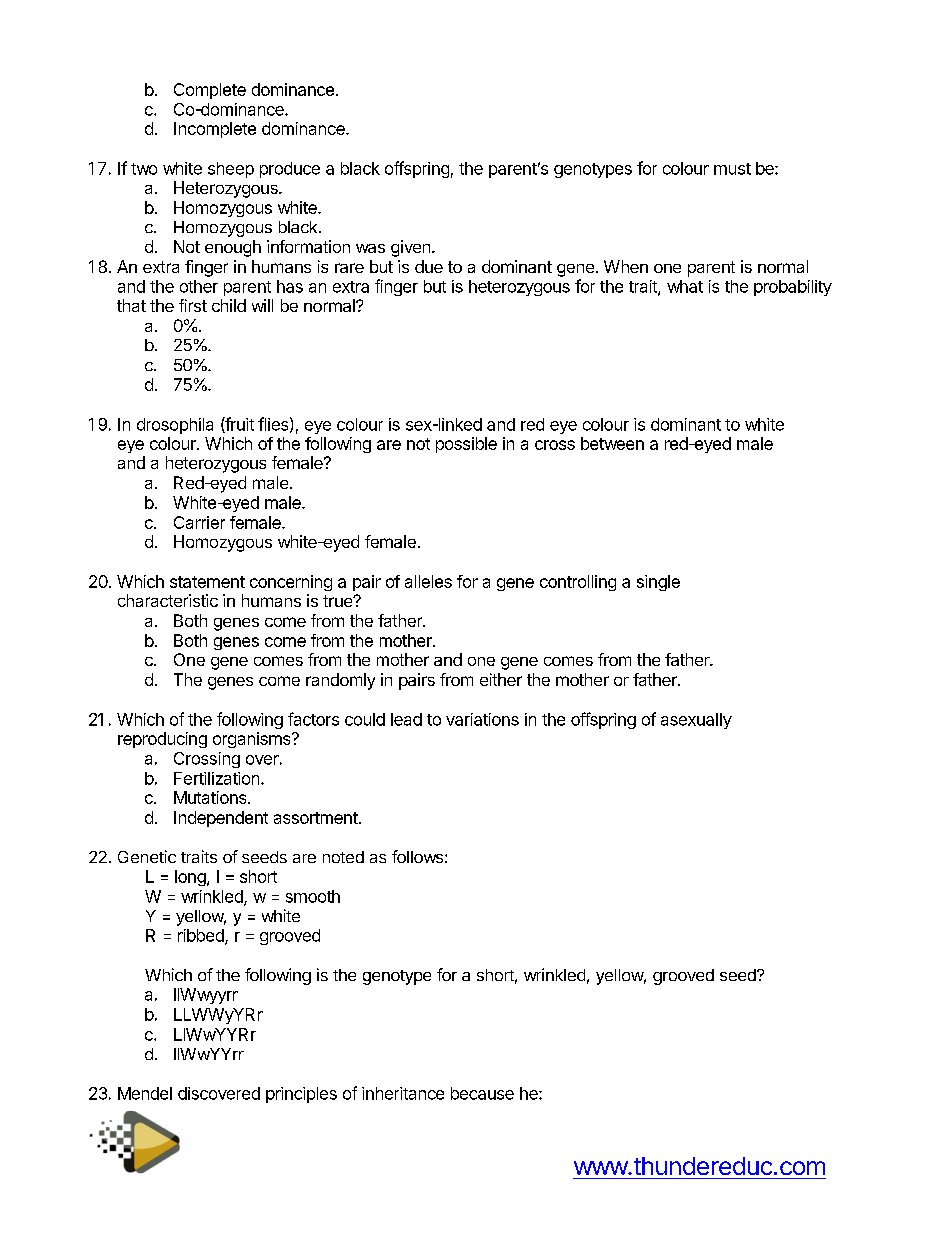  What do you see at coordinates (216, 778) in the screenshot?
I see `Fertilization` at bounding box center [216, 778].
